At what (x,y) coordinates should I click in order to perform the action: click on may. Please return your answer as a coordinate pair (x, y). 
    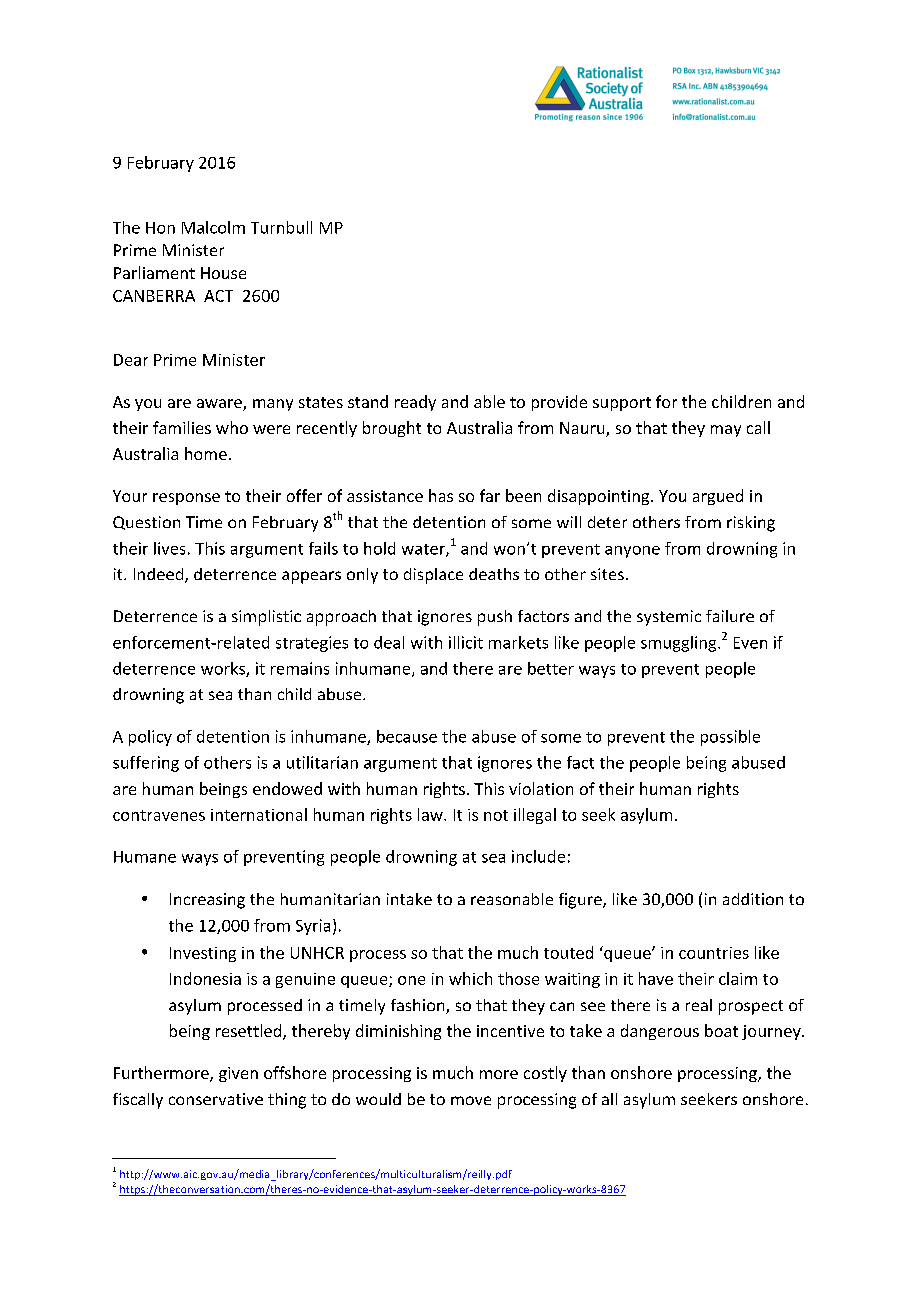
    Looking at the image, I should click on (726, 431).
